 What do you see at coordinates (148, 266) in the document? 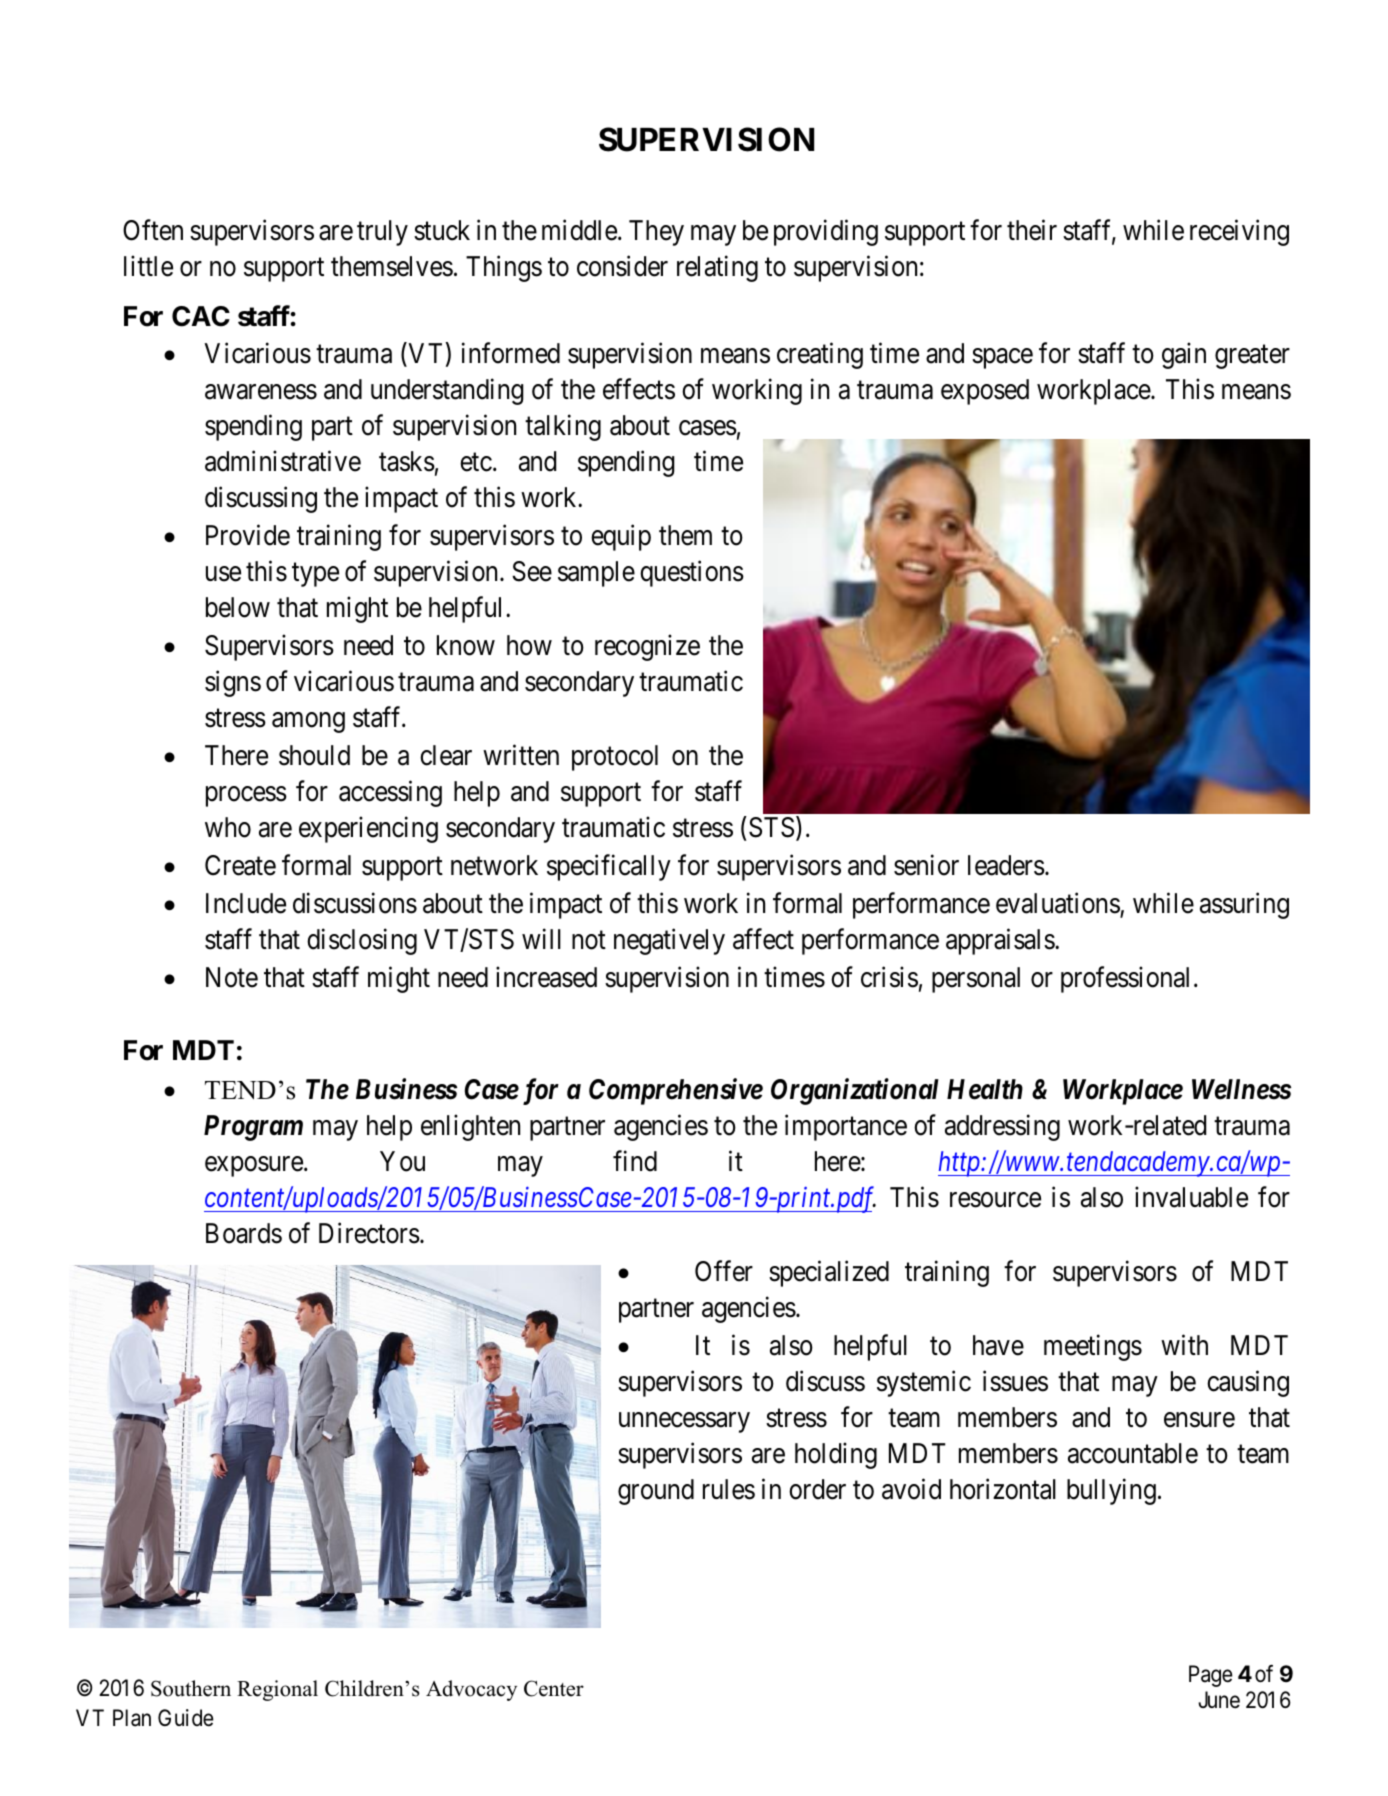
I see `little` at bounding box center [148, 266].
